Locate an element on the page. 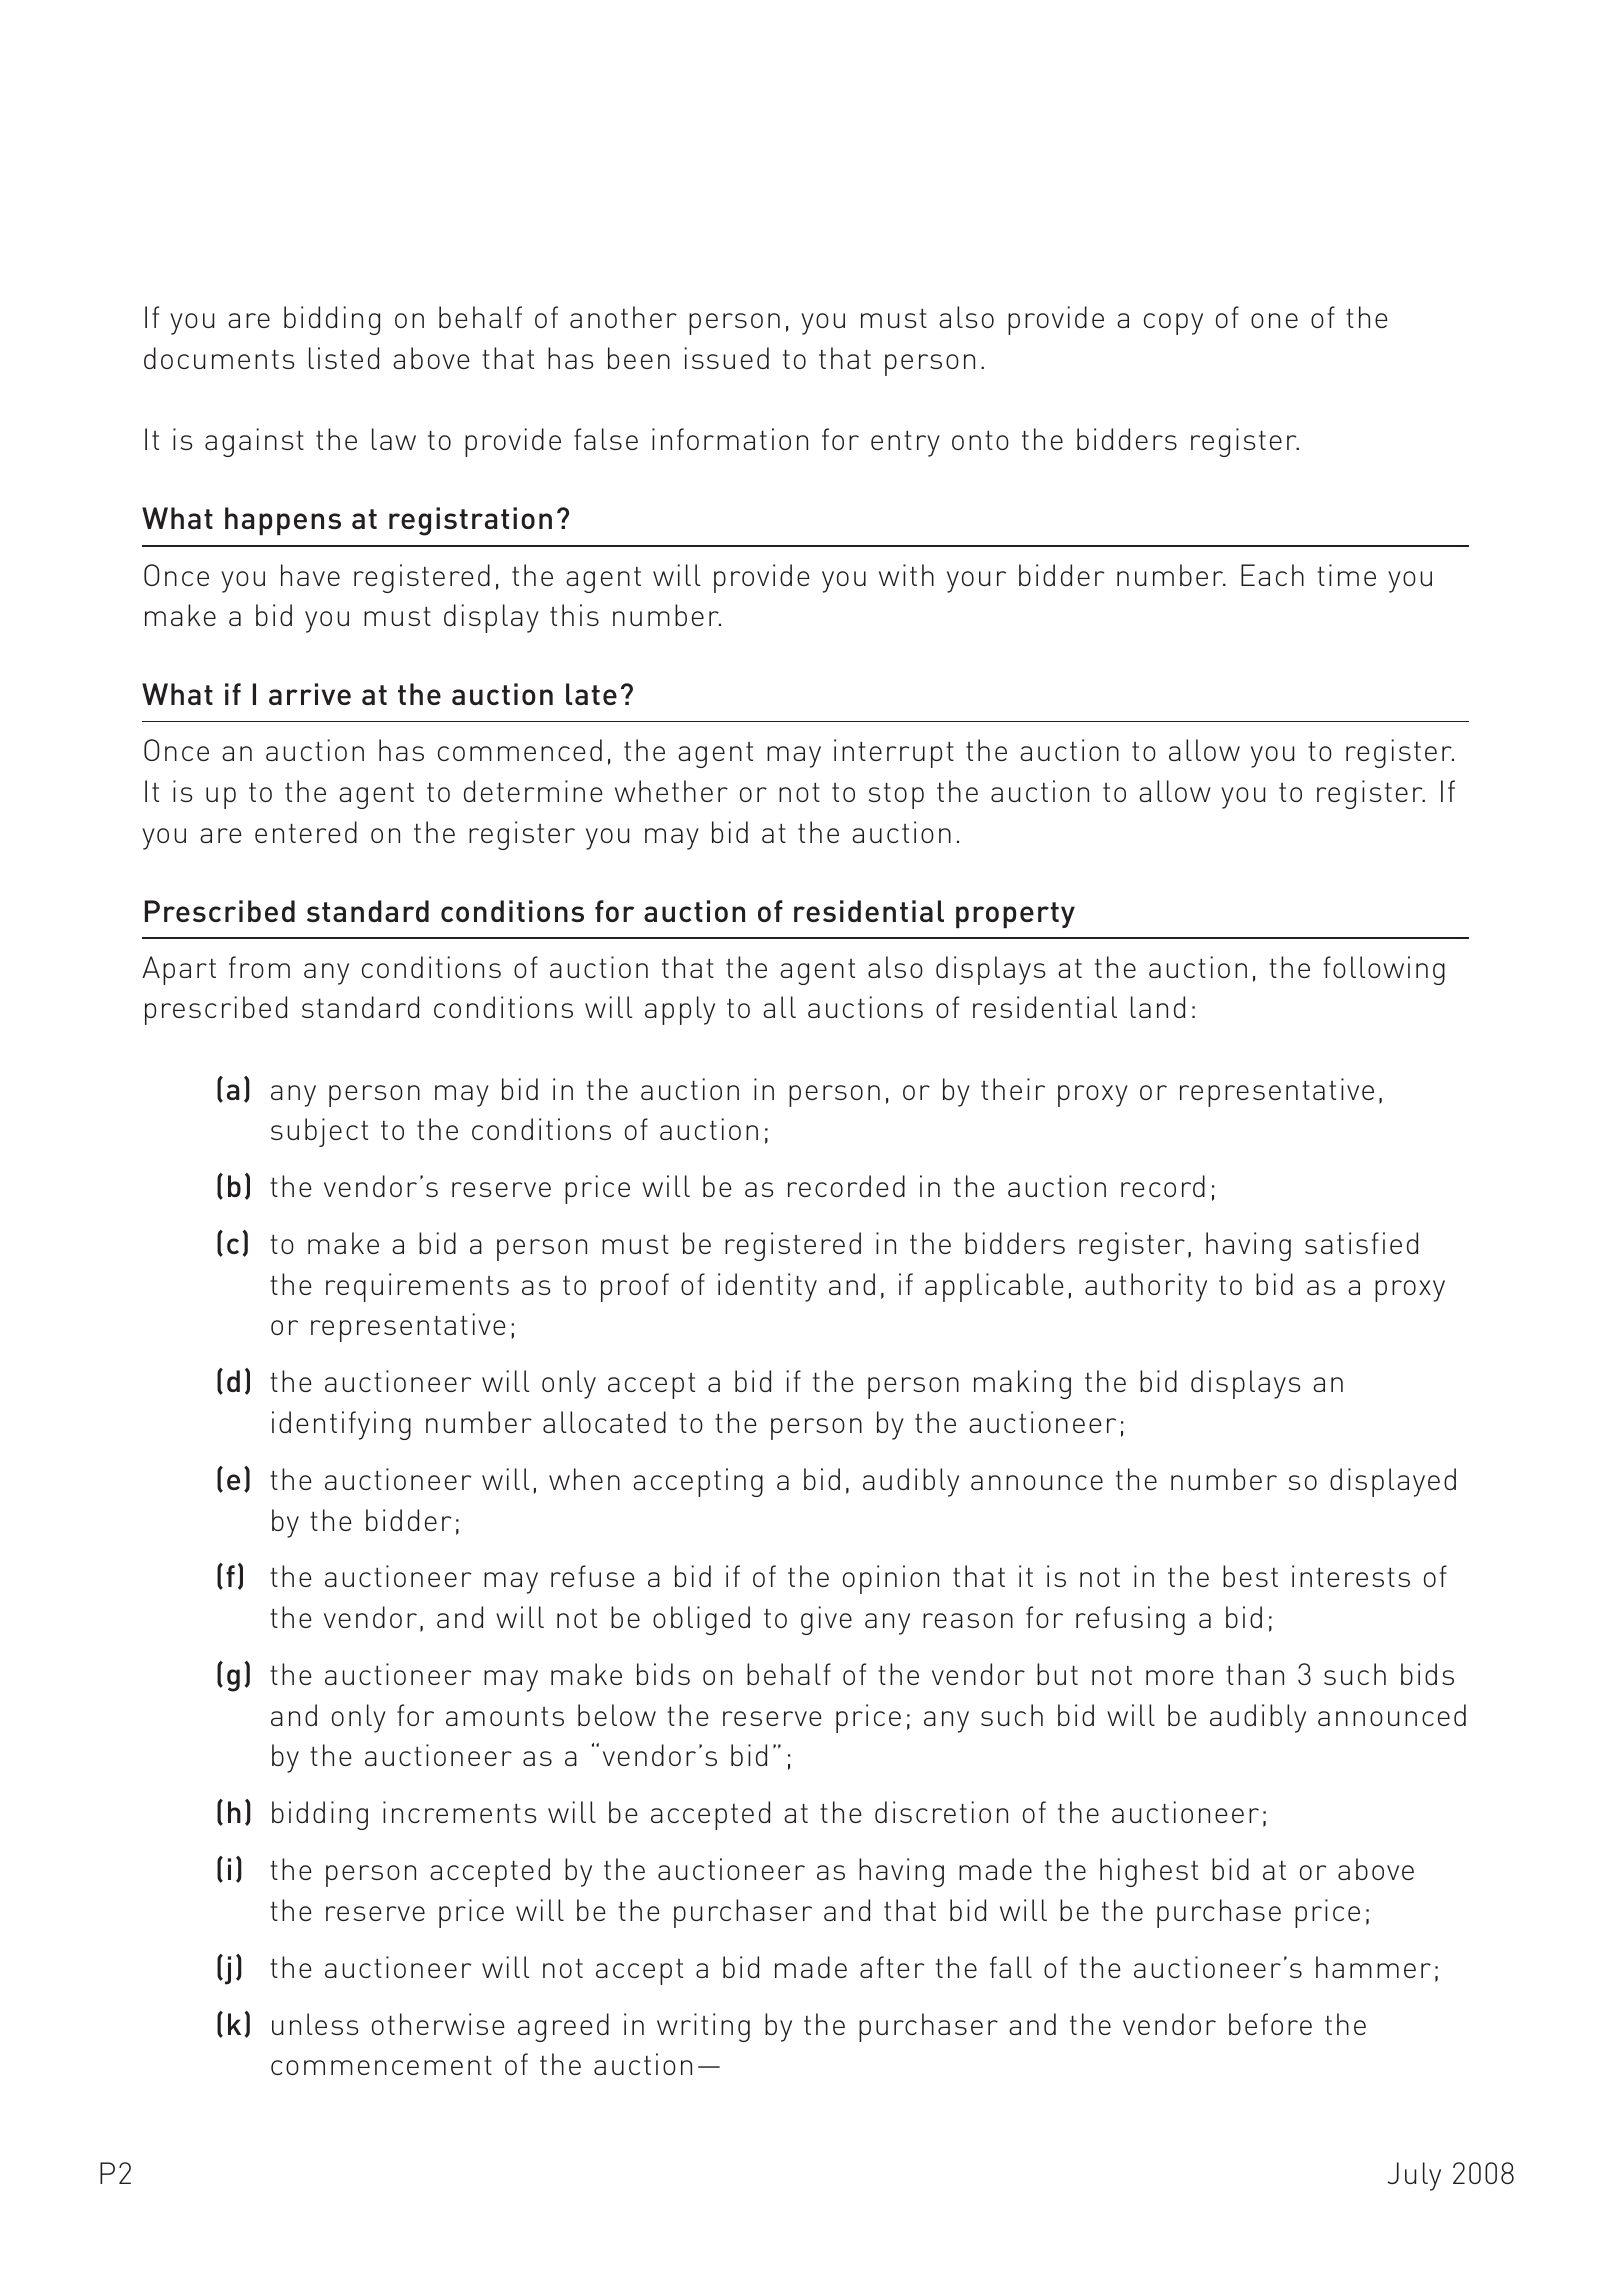 The width and height of the document is (1613, 2282). issued is located at coordinates (726, 358).
